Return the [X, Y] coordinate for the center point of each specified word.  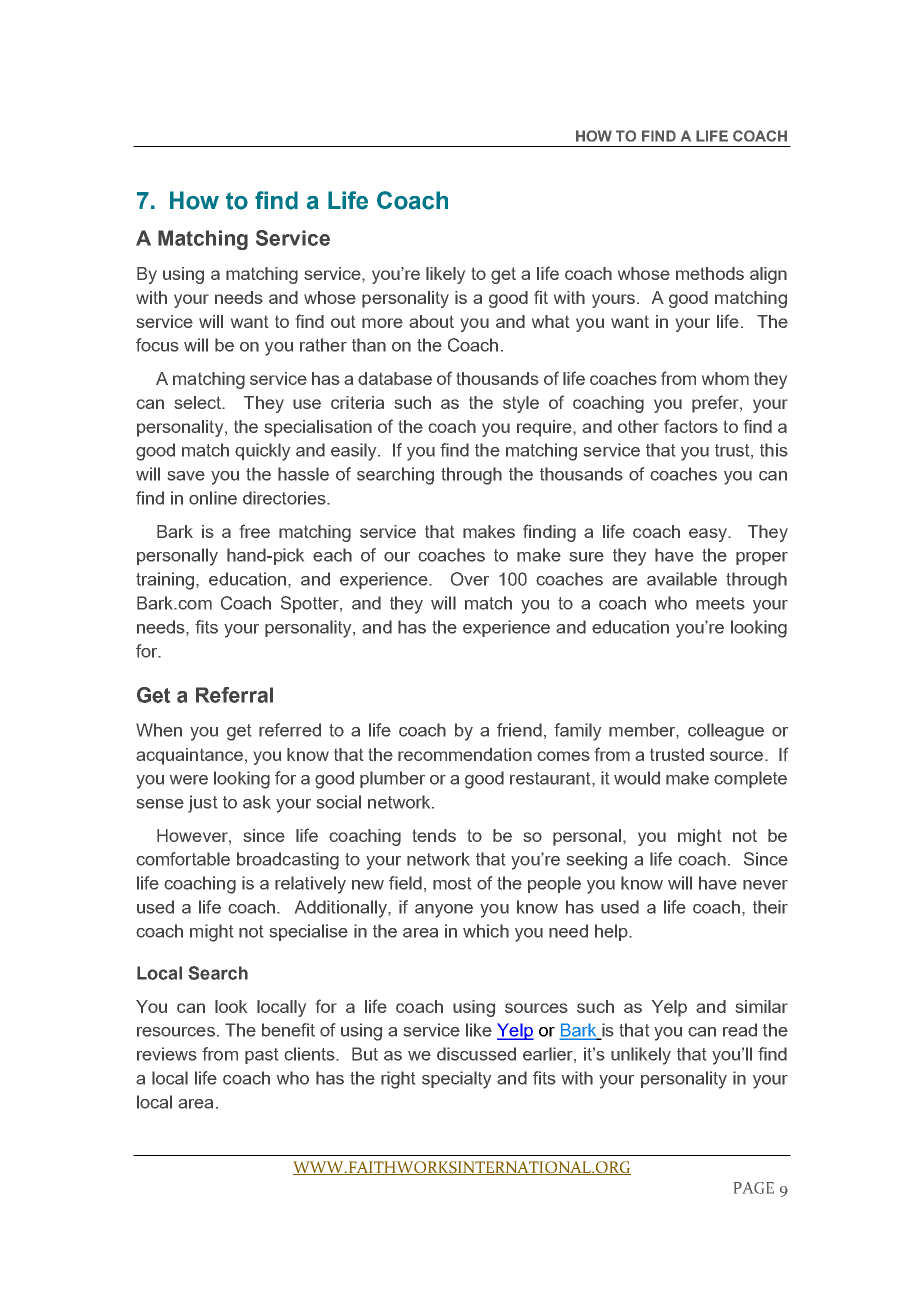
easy [709, 535]
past [261, 1056]
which [486, 931]
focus [157, 345]
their [770, 907]
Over [470, 579]
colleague [726, 732]
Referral [234, 695]
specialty [456, 1080]
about [431, 321]
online [213, 498]
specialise [309, 932]
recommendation [465, 754]
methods [710, 273]
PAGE [754, 1188]
